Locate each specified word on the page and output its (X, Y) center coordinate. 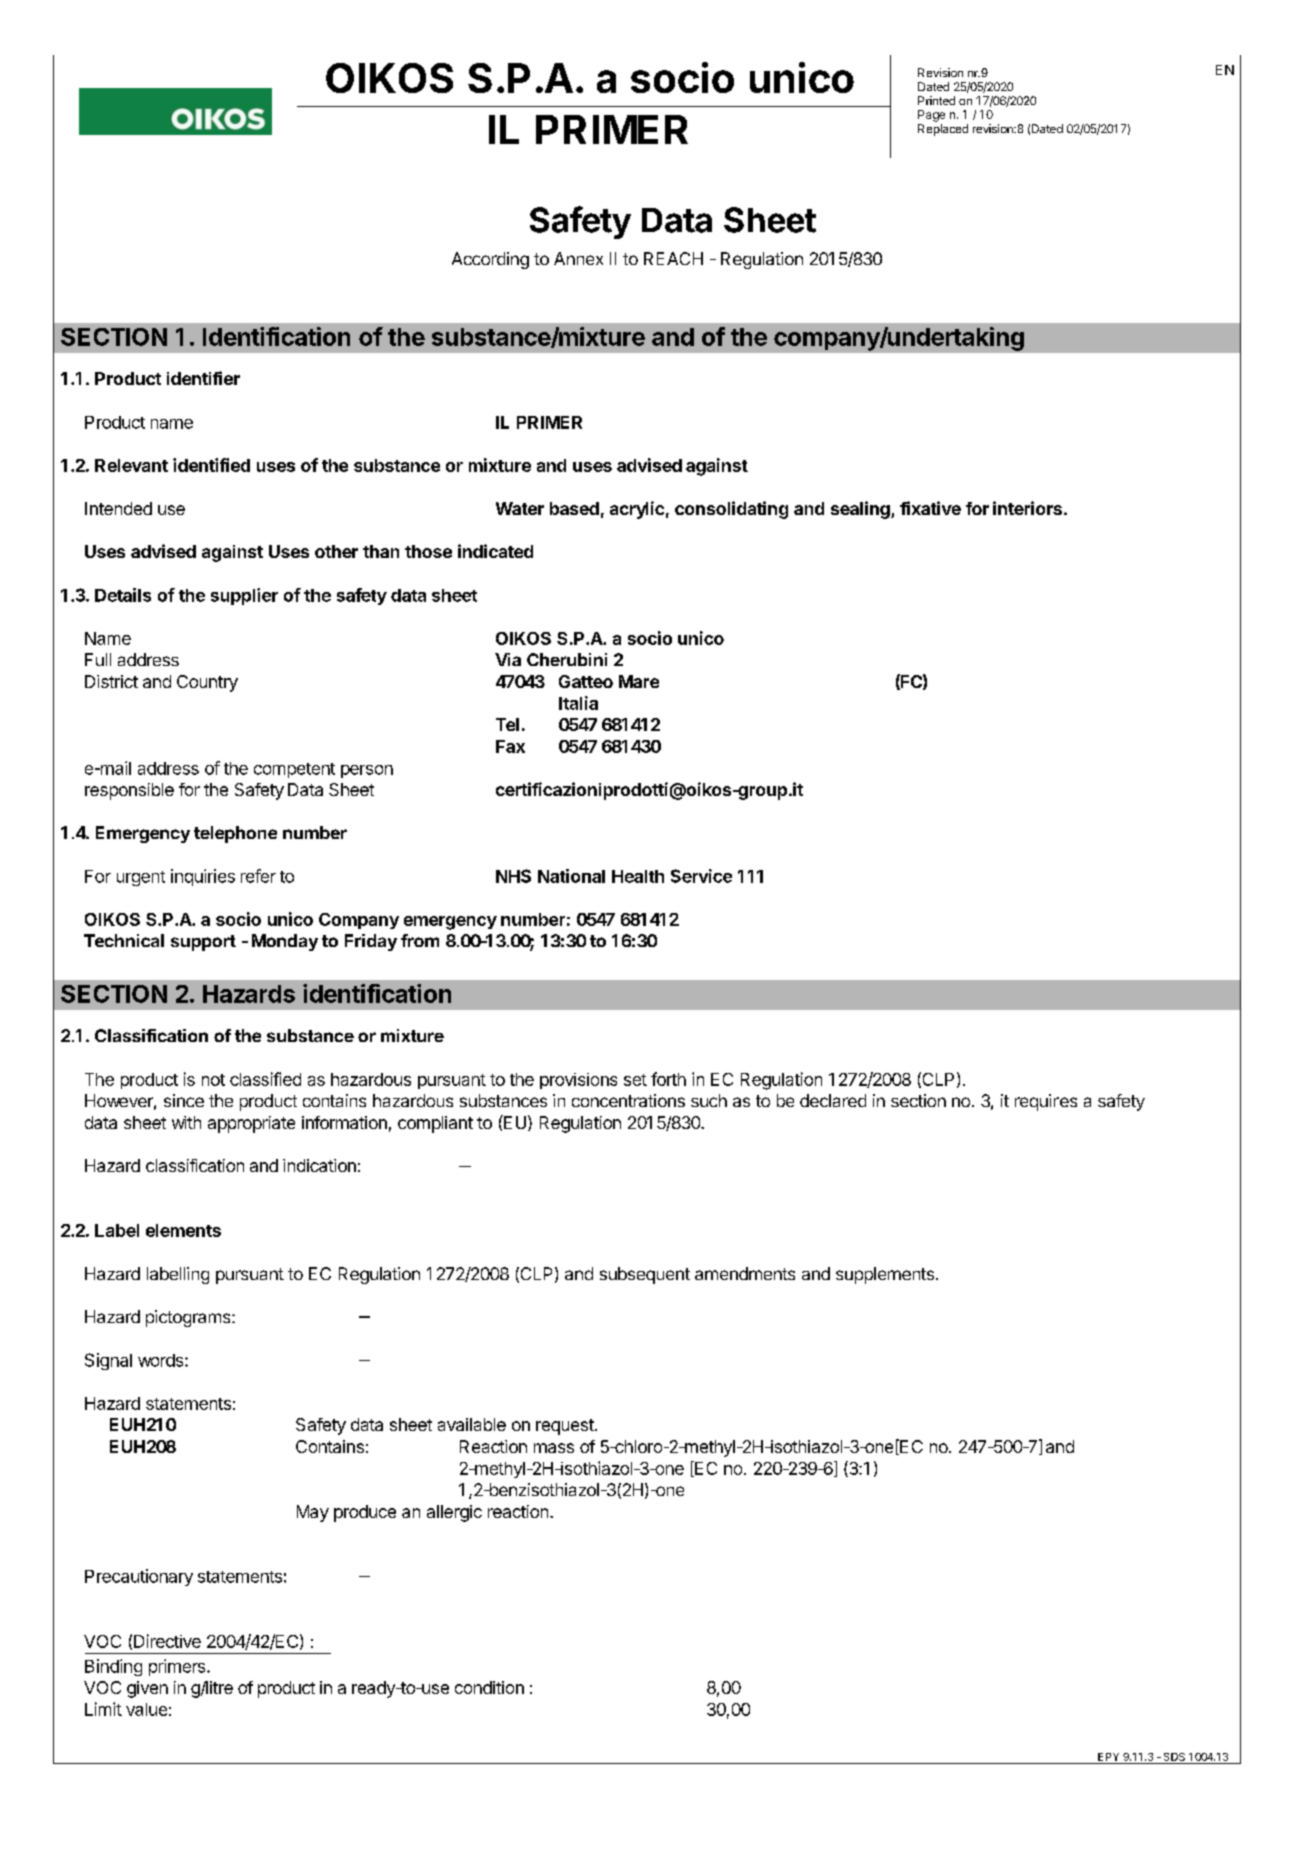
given (147, 1689)
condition (489, 1687)
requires (1046, 1102)
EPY (1108, 1757)
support (203, 943)
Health (638, 876)
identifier (203, 378)
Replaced (943, 130)
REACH (673, 258)
